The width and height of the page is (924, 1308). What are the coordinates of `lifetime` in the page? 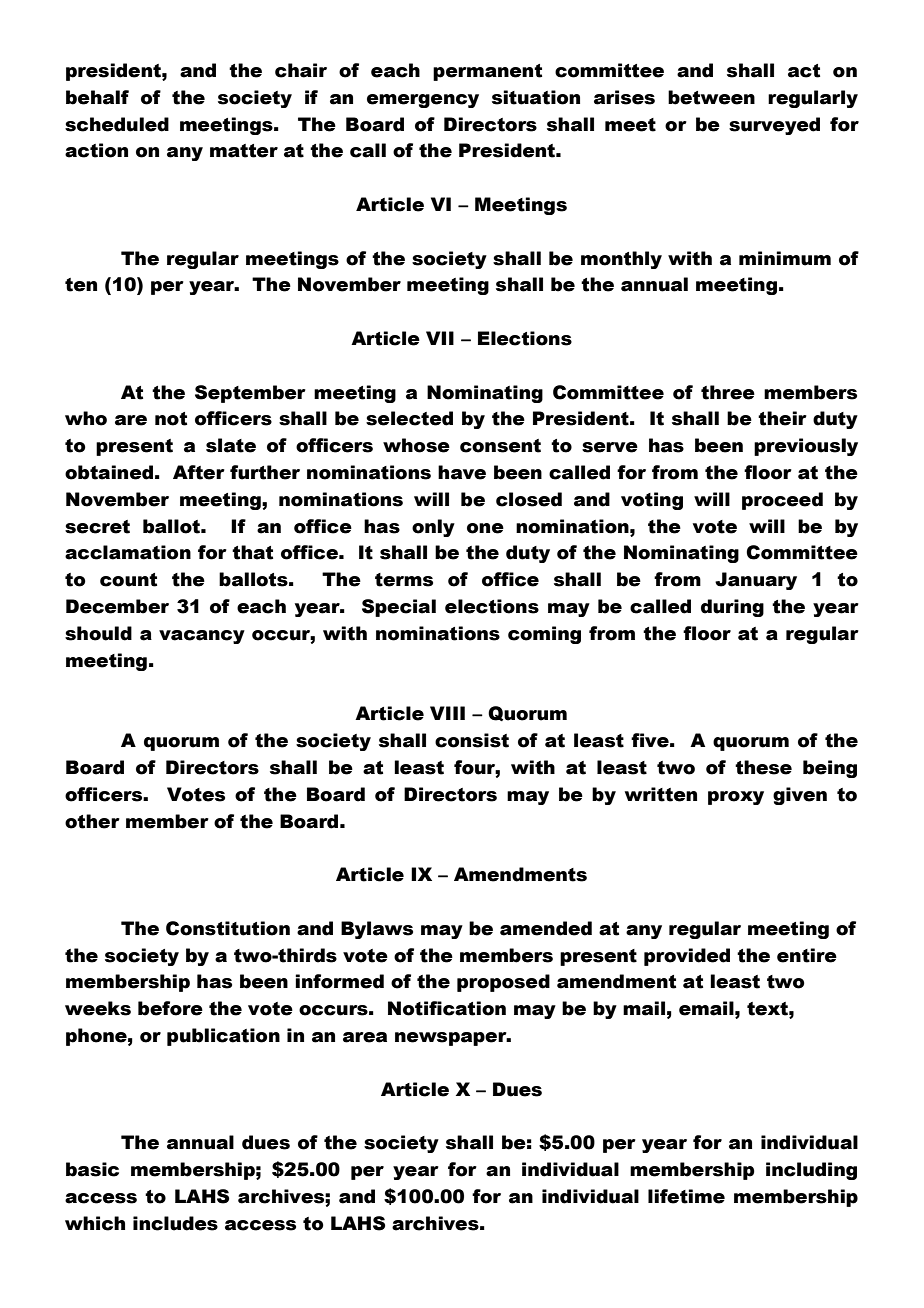 It's located at (686, 1196).
